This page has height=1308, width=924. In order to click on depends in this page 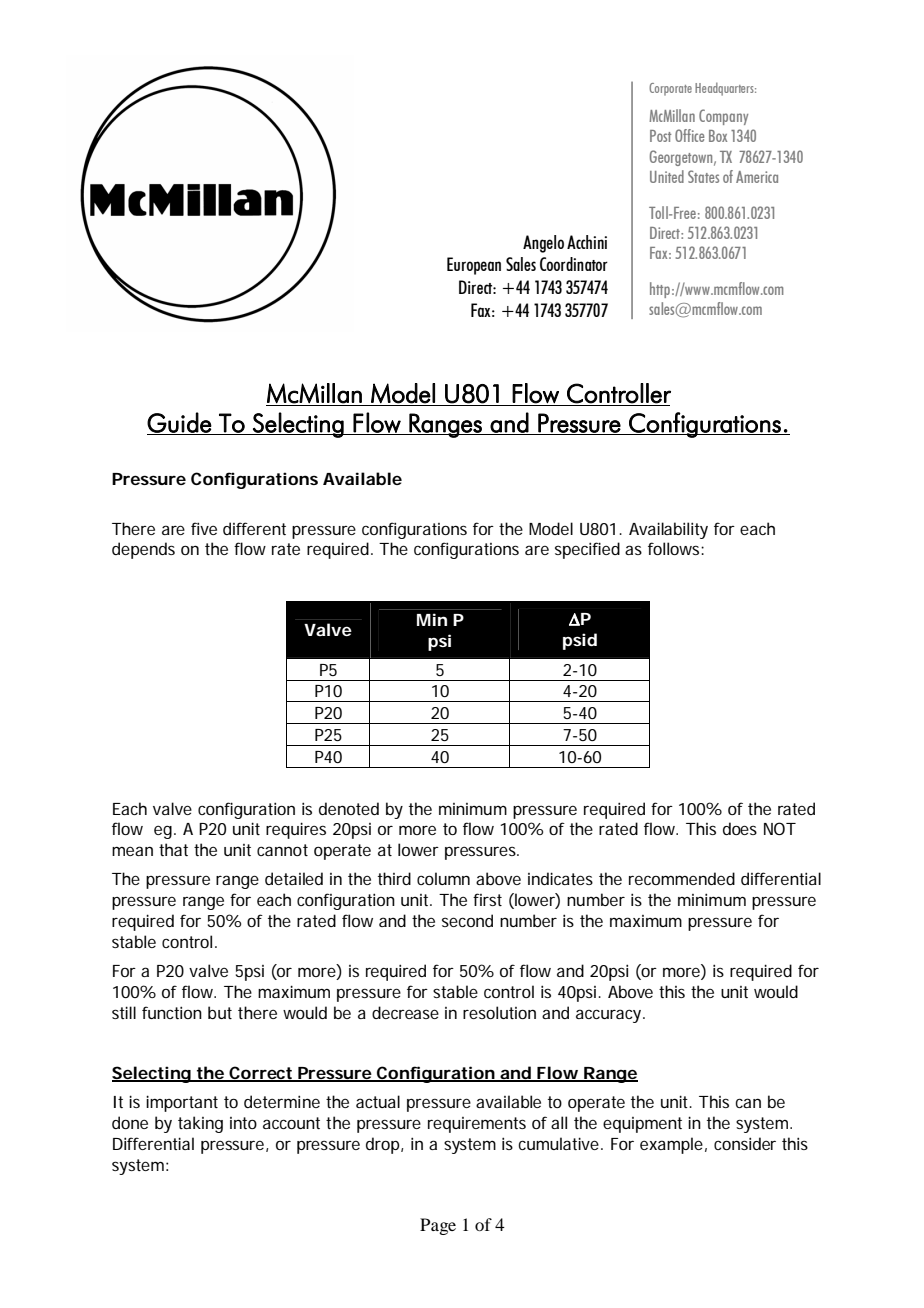, I will do `click(143, 550)`.
